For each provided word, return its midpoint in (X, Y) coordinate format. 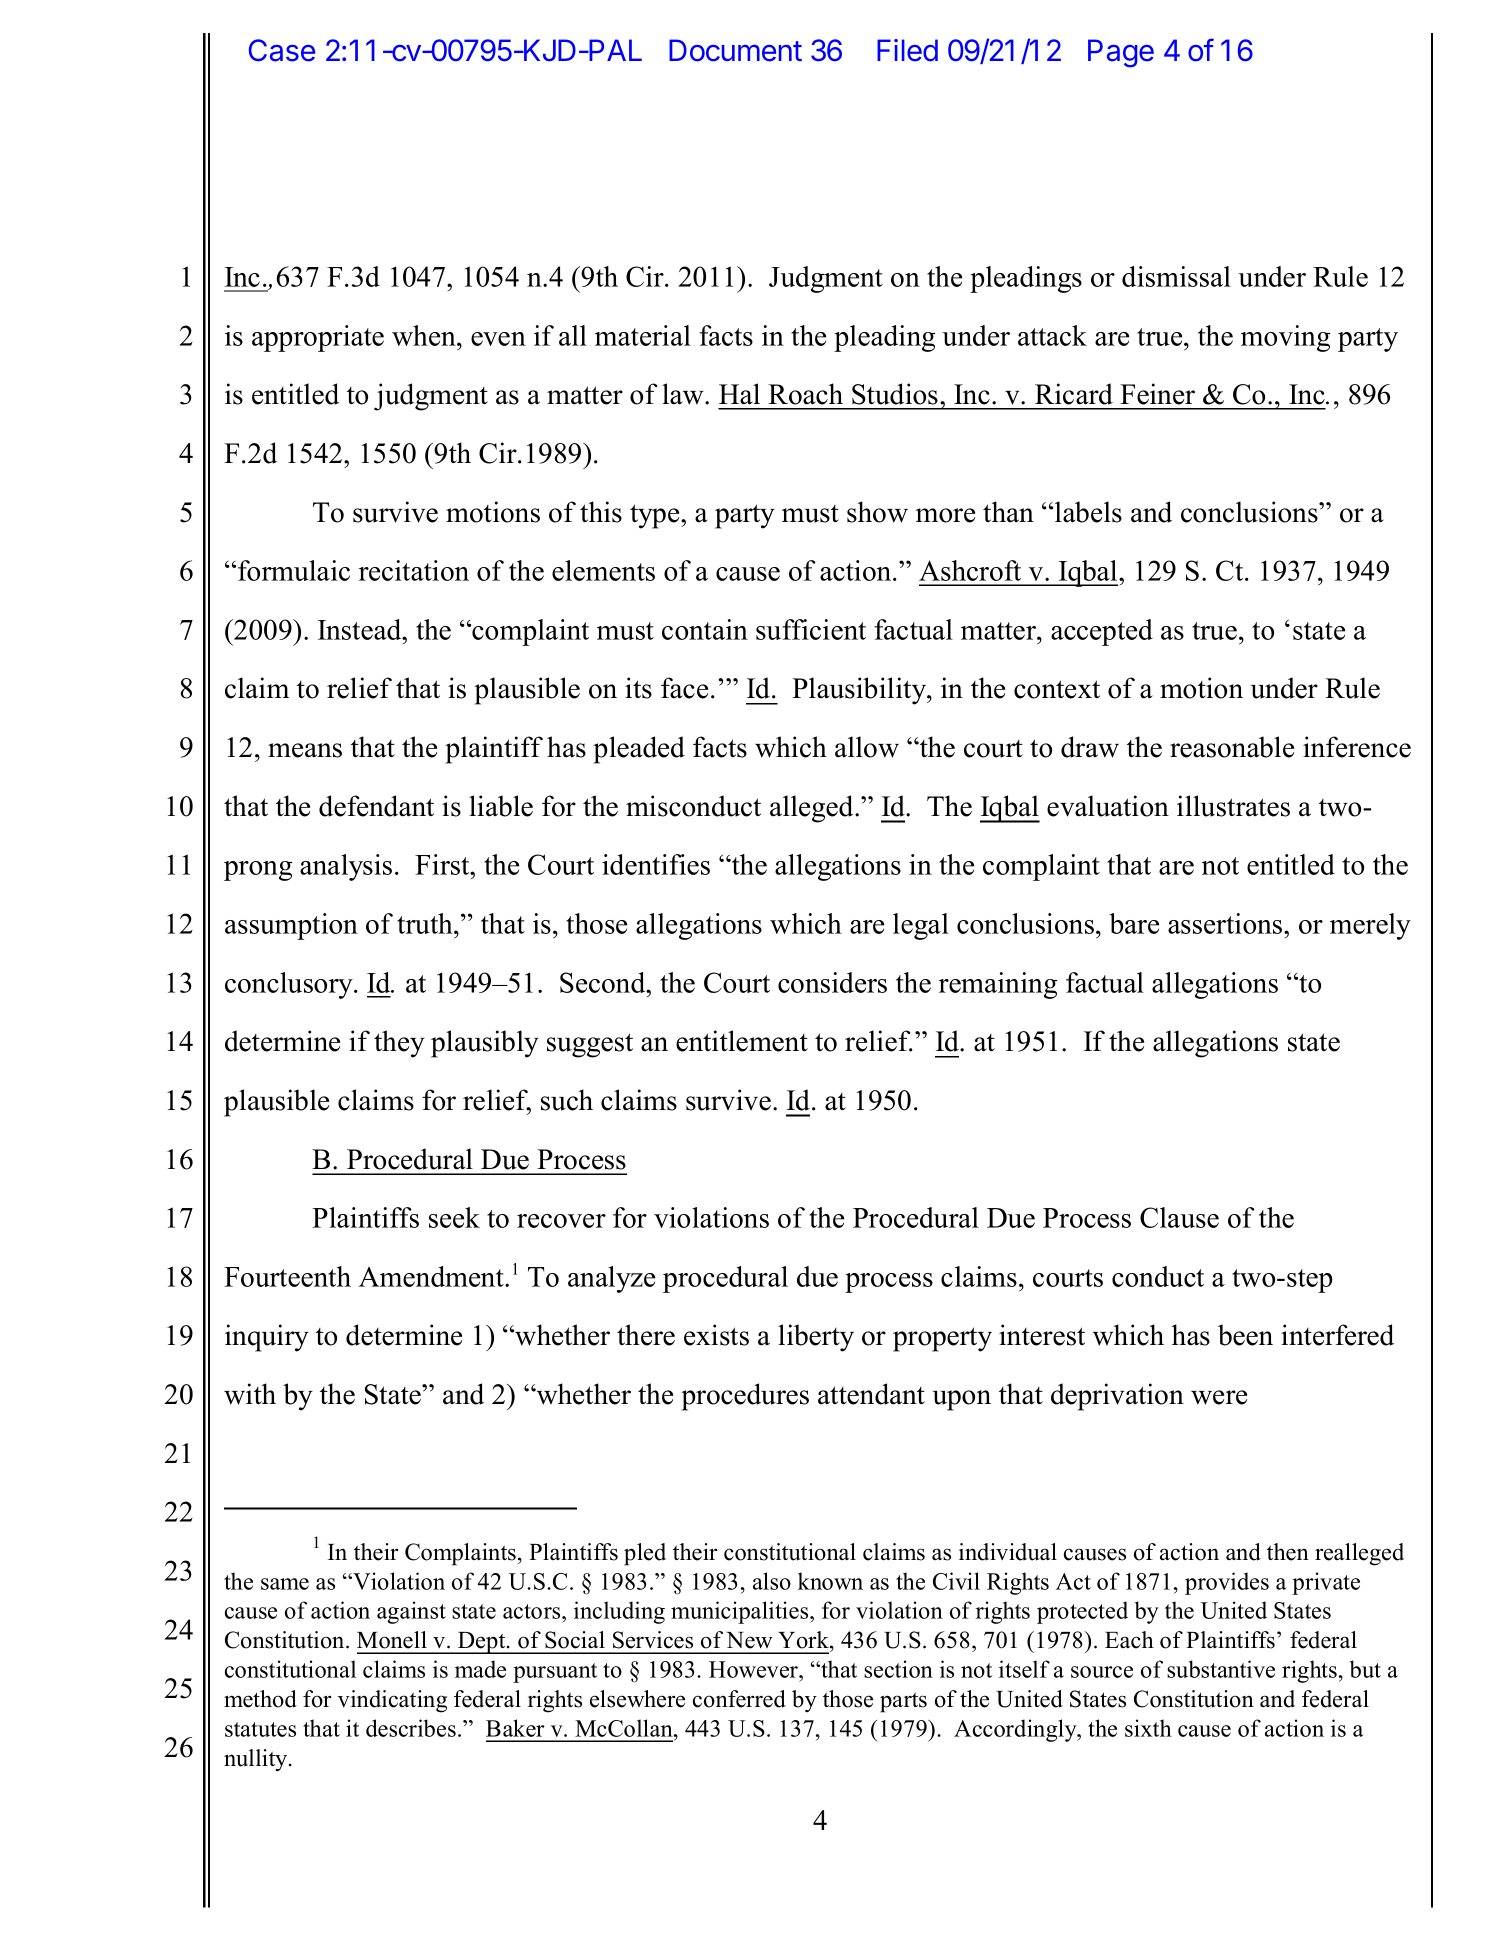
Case (282, 50)
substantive (1221, 1669)
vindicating (392, 1701)
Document (735, 50)
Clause (1179, 1217)
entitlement (742, 1041)
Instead (361, 629)
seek (454, 1217)
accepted (1102, 632)
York (804, 1640)
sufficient (811, 629)
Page (1121, 53)
